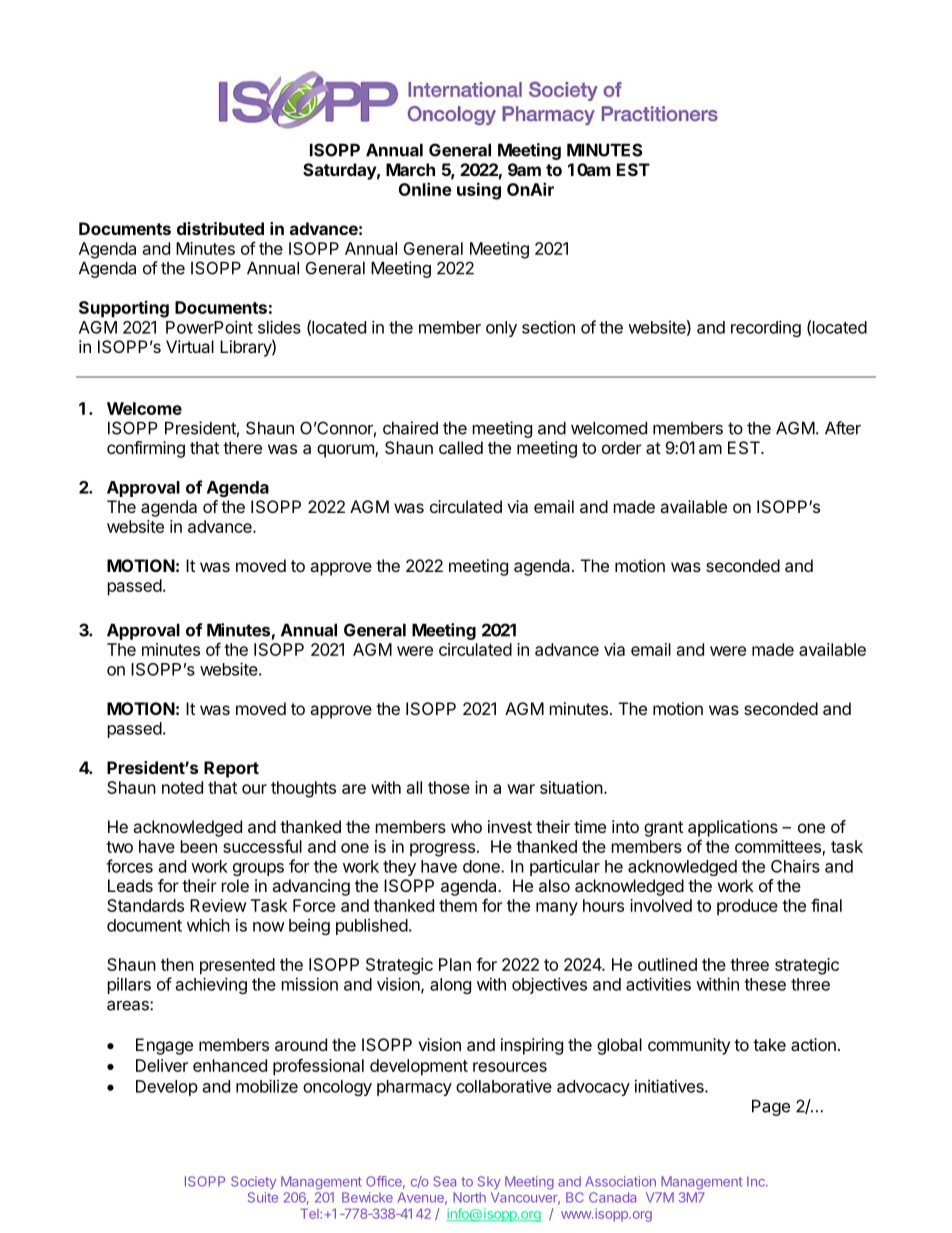 This page has width=952, height=1233. Describe the element at coordinates (843, 428) in the page. I see `After` at that location.
